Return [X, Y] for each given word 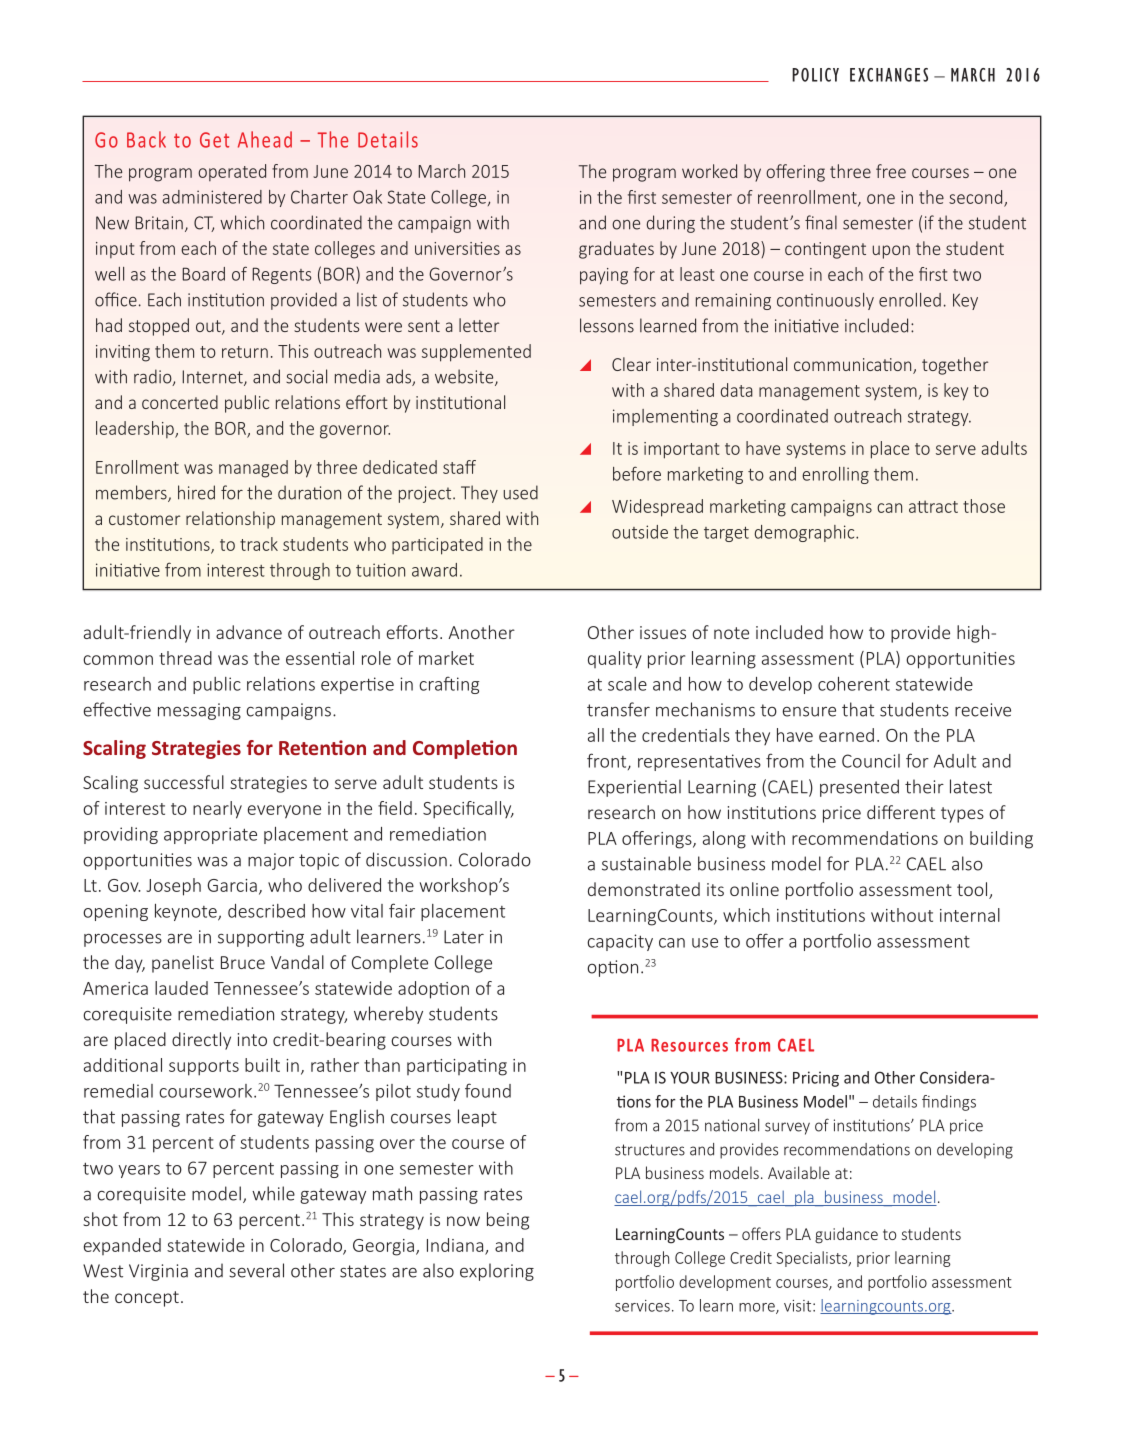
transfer [618, 709]
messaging [199, 711]
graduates [616, 250]
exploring [497, 1272]
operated [232, 172]
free [891, 171]
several [256, 1270]
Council [871, 761]
